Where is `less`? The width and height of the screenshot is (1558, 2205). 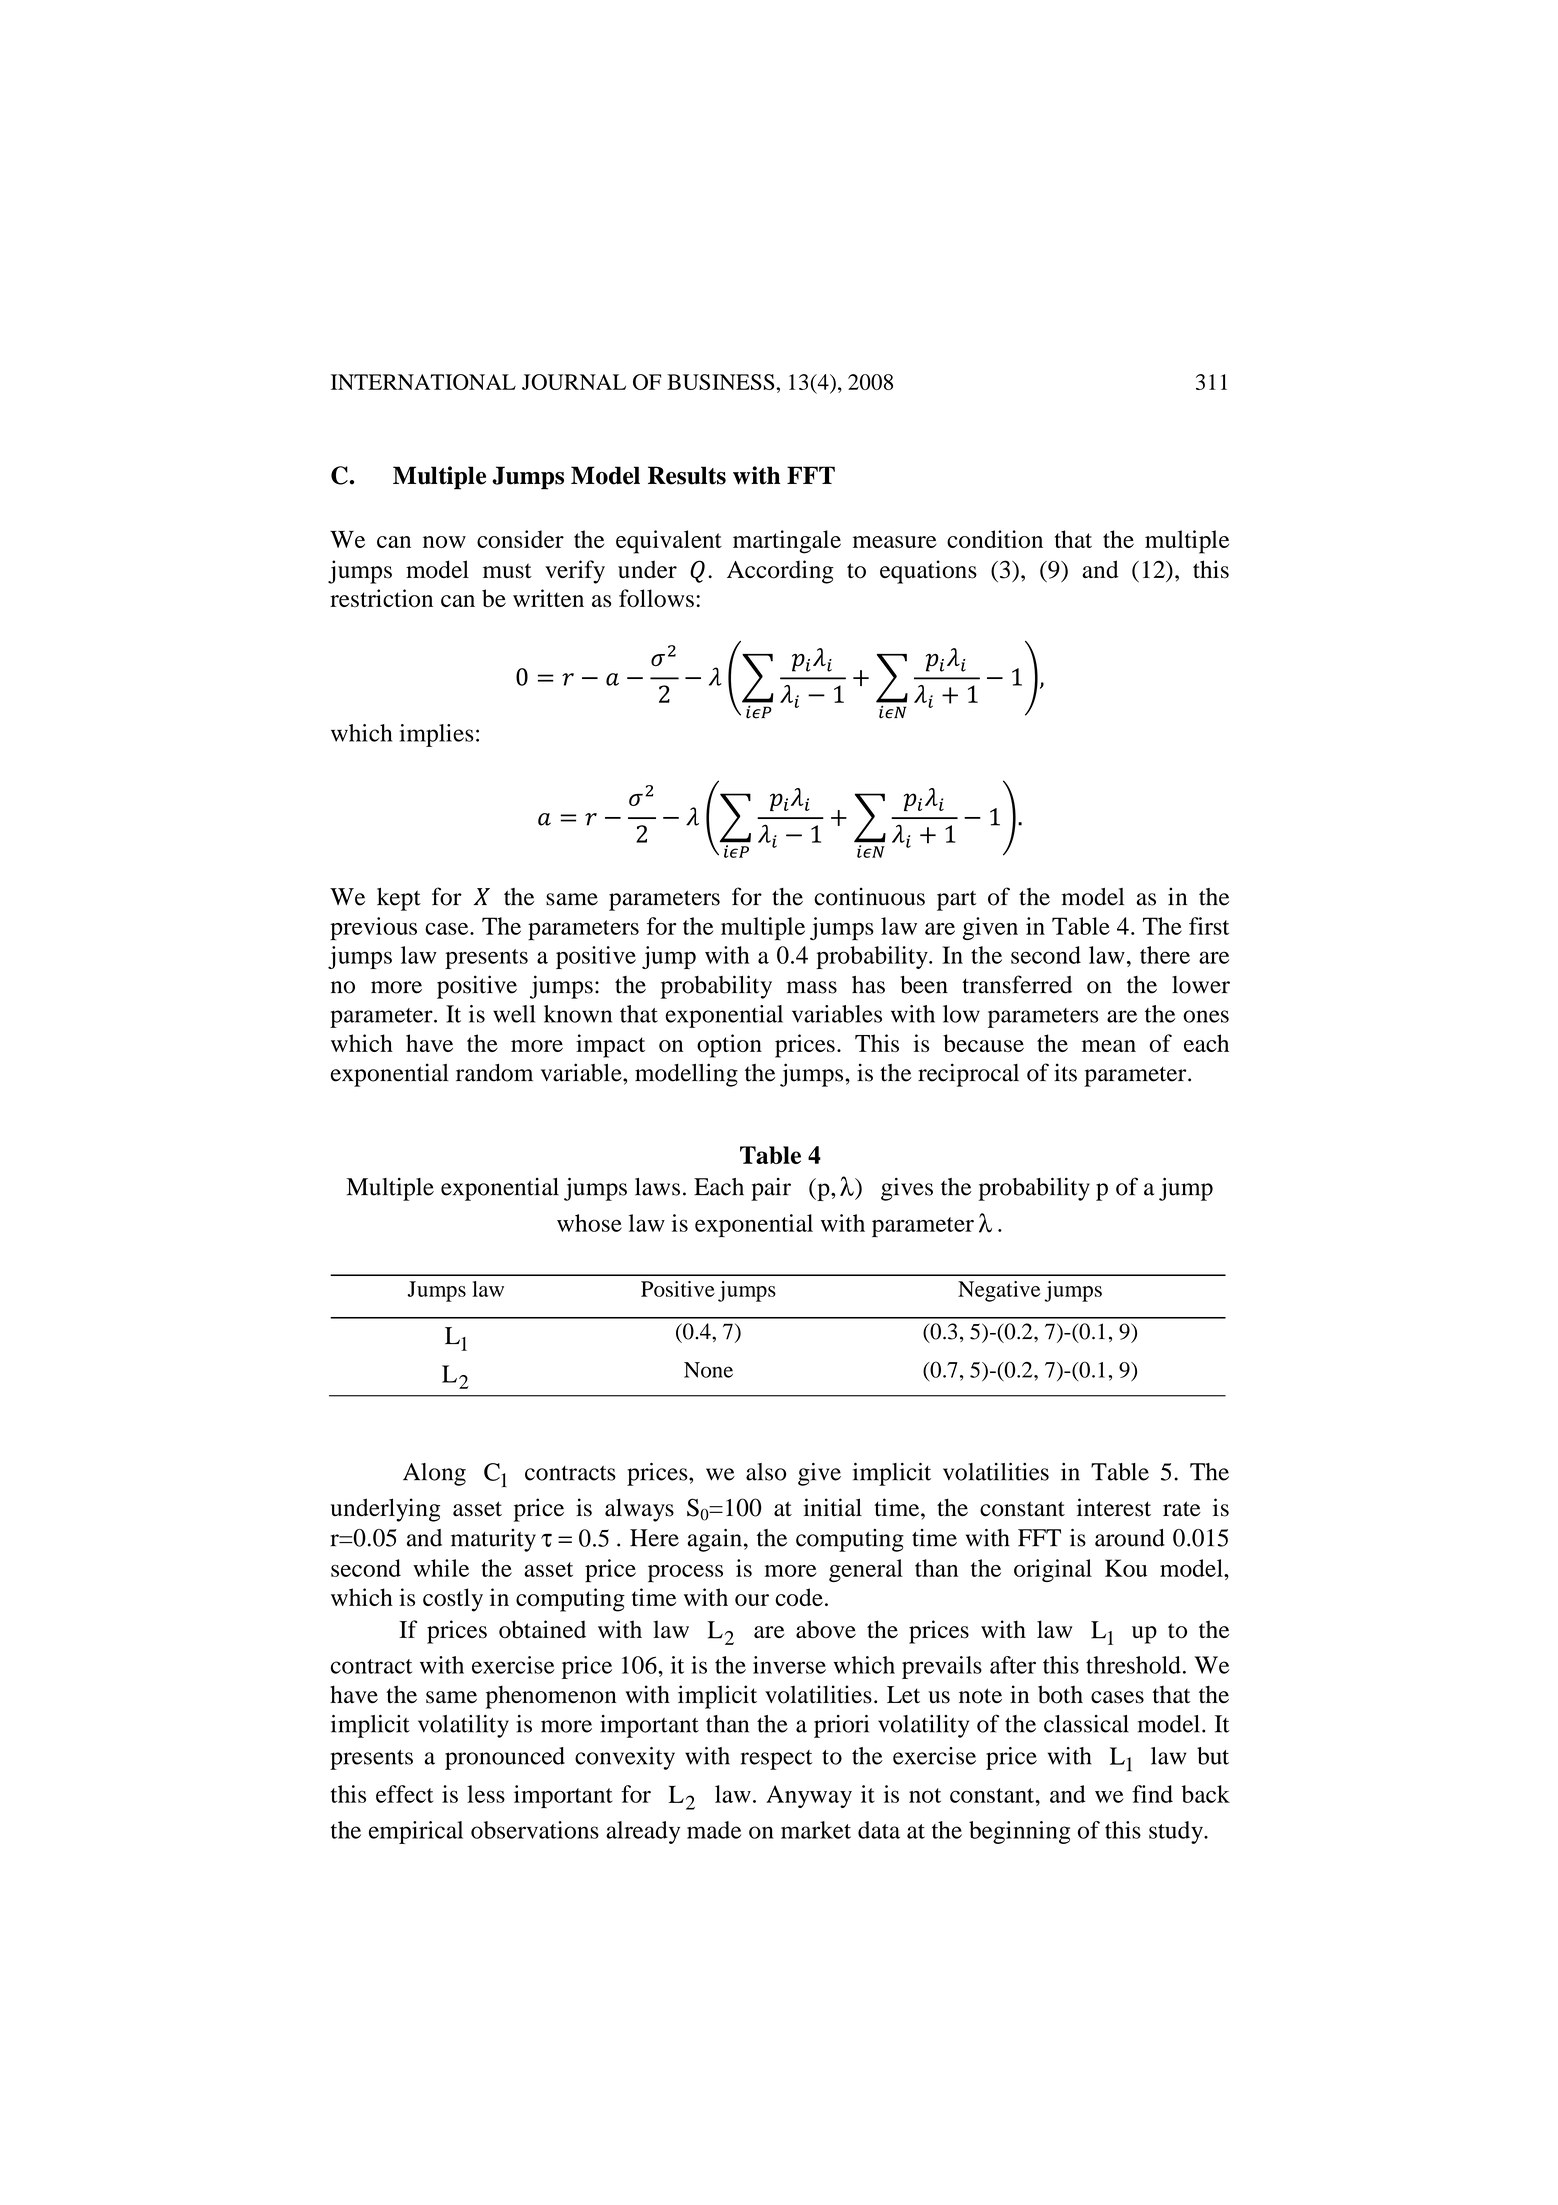
less is located at coordinates (486, 1794).
